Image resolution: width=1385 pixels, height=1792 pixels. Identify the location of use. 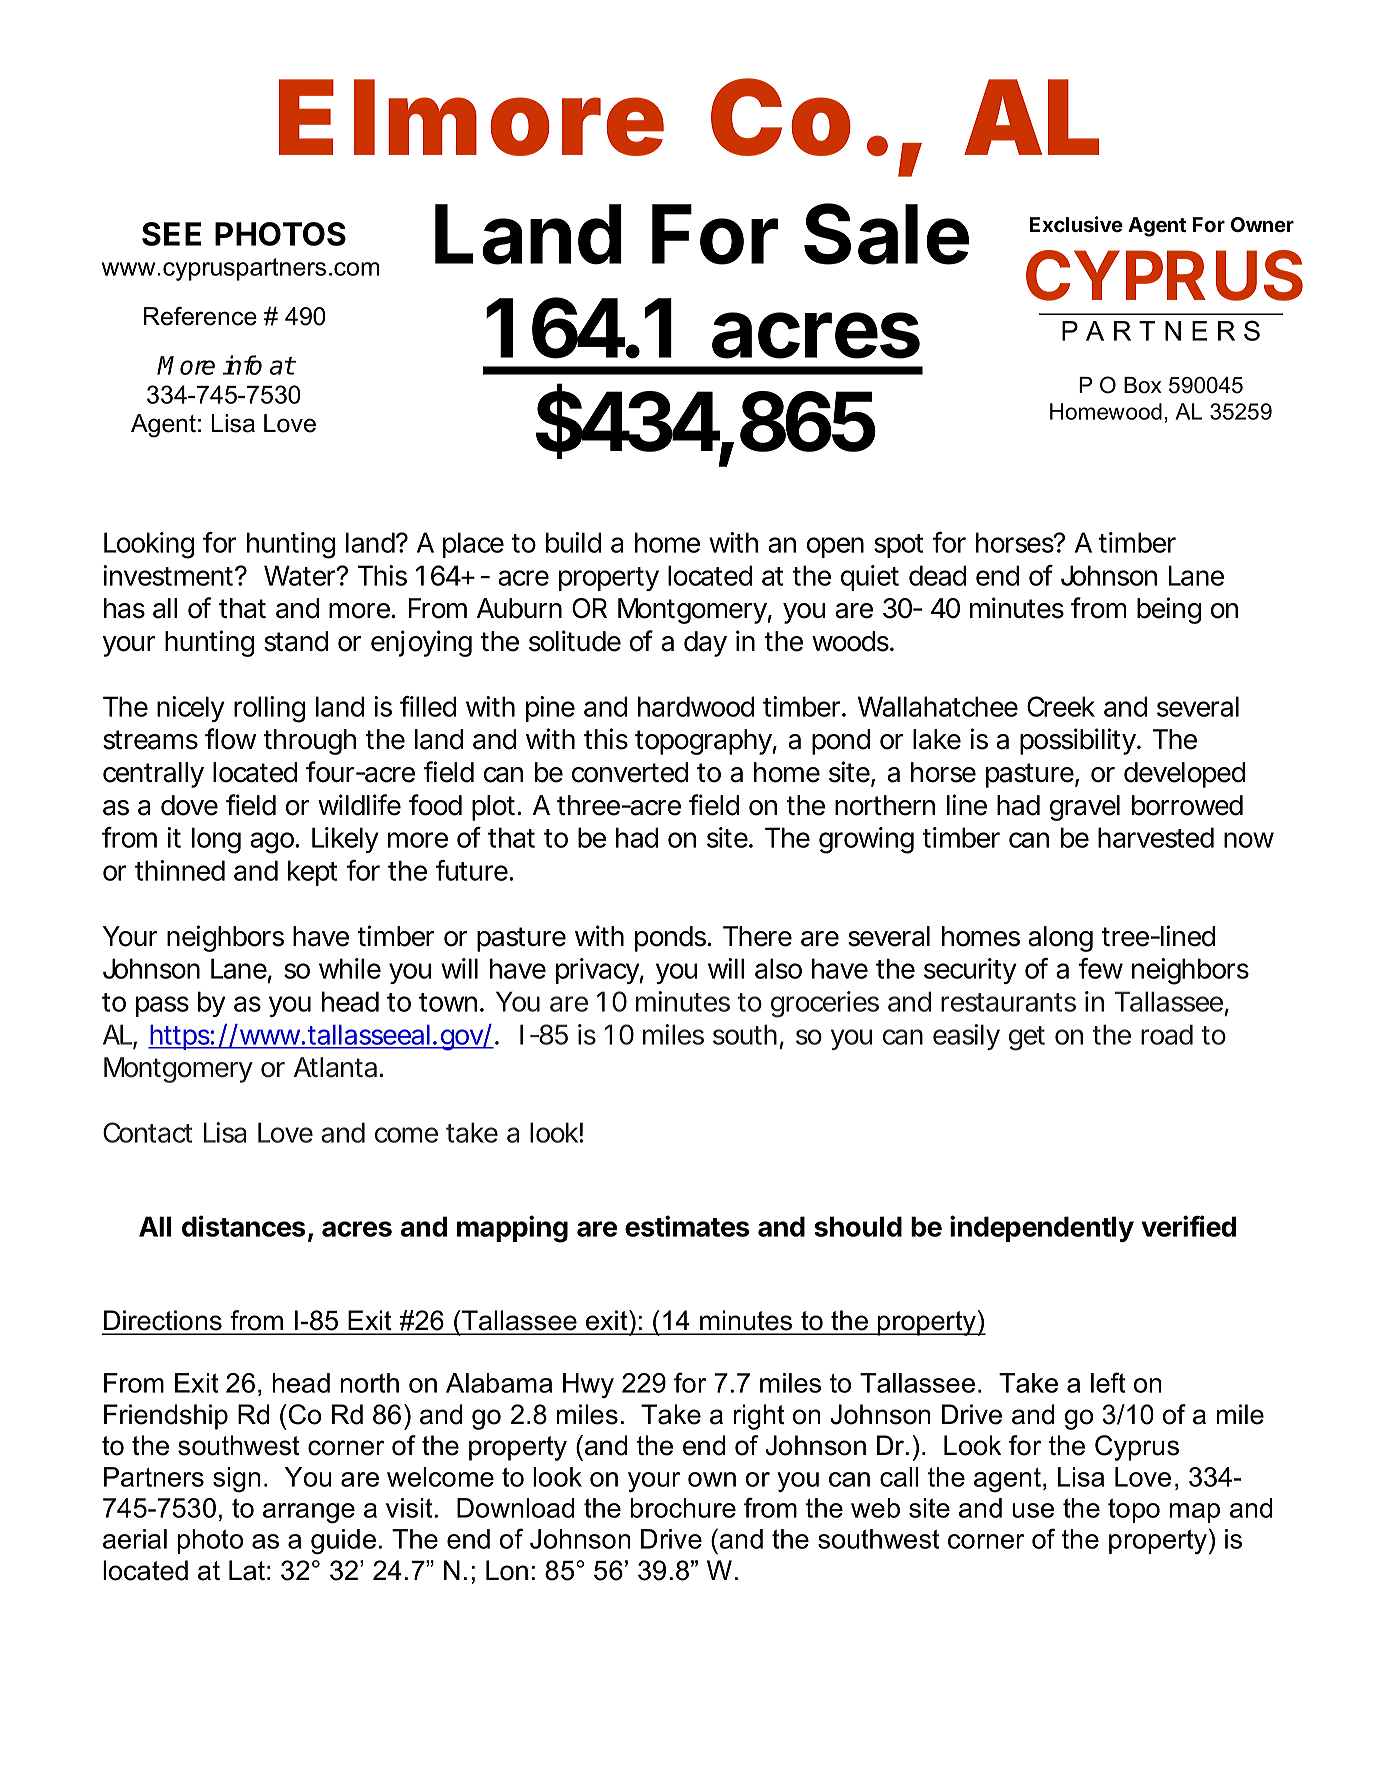
(1033, 1510).
